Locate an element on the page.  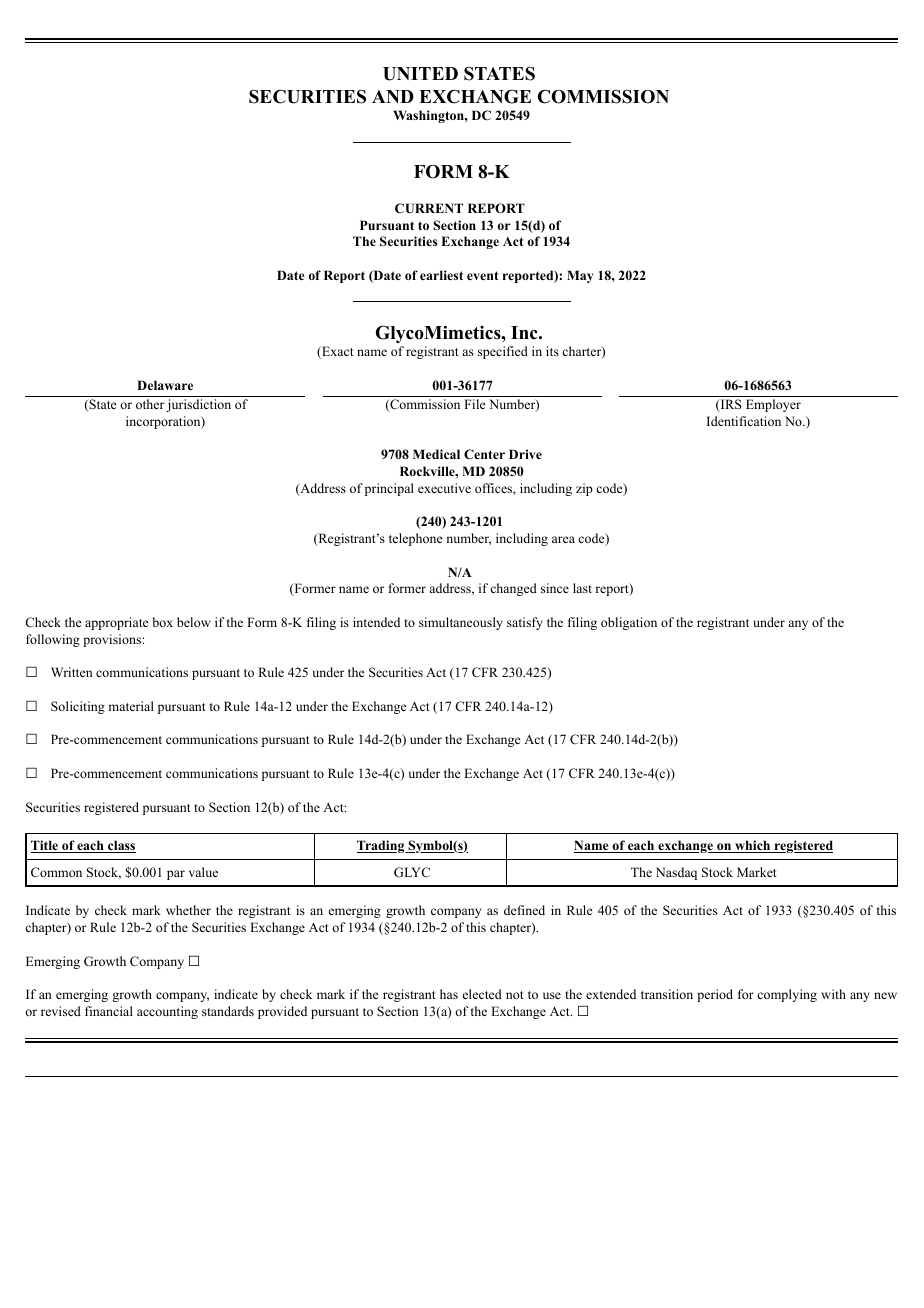
box is located at coordinates (163, 622).
